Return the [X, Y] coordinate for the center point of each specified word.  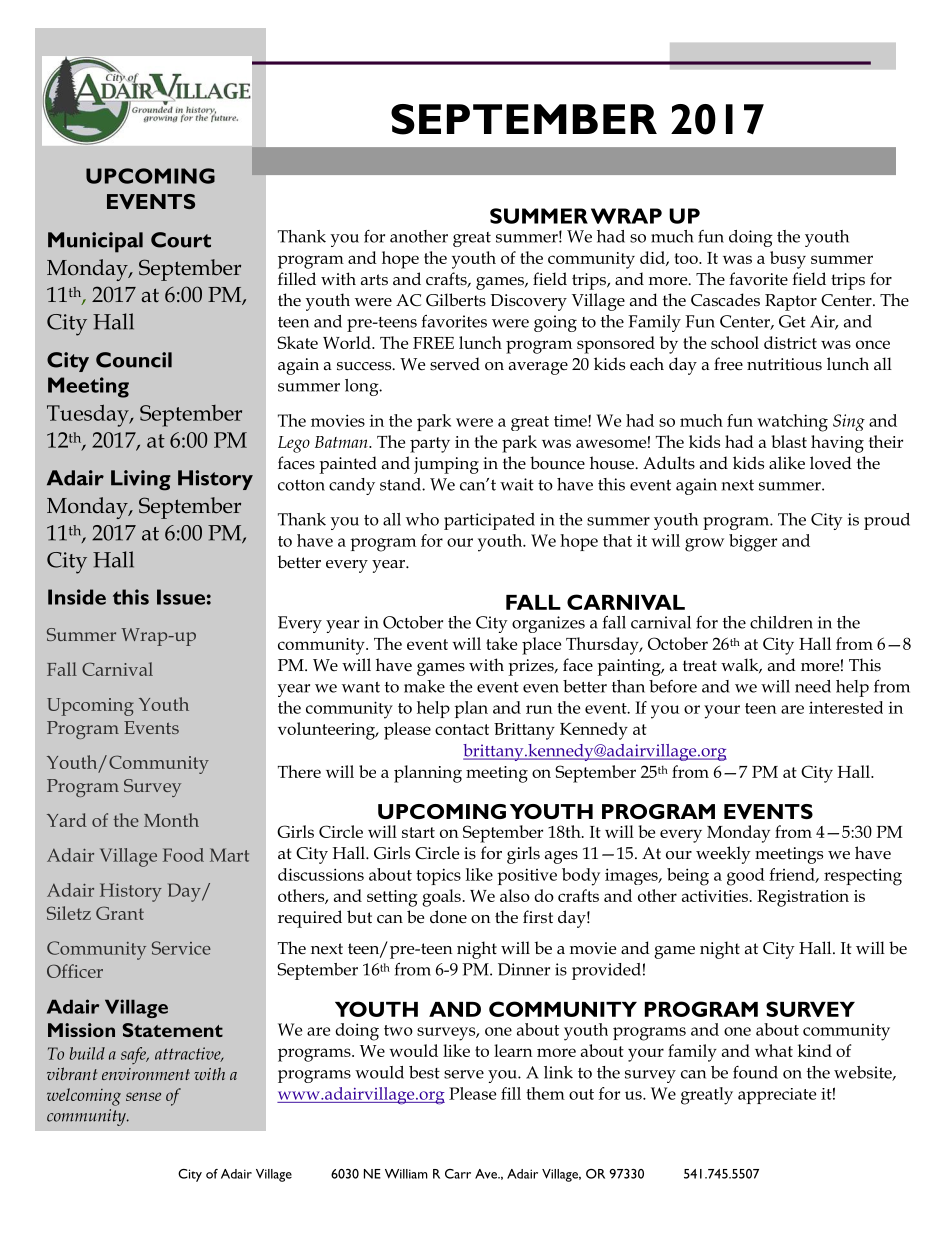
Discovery [528, 302]
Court [181, 240]
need [813, 686]
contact [462, 729]
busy [788, 260]
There [299, 771]
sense [143, 1096]
